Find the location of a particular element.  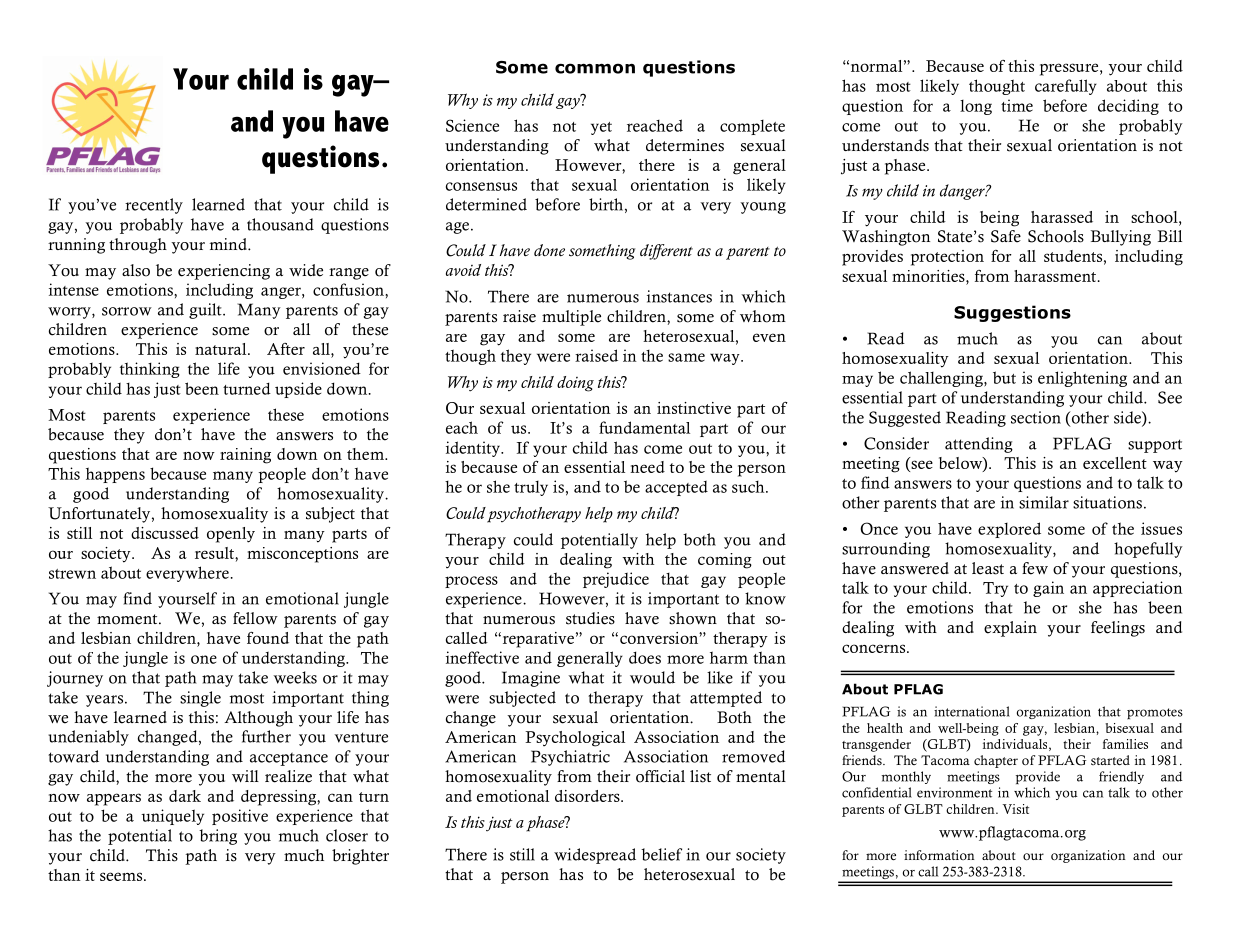

would is located at coordinates (652, 677).
